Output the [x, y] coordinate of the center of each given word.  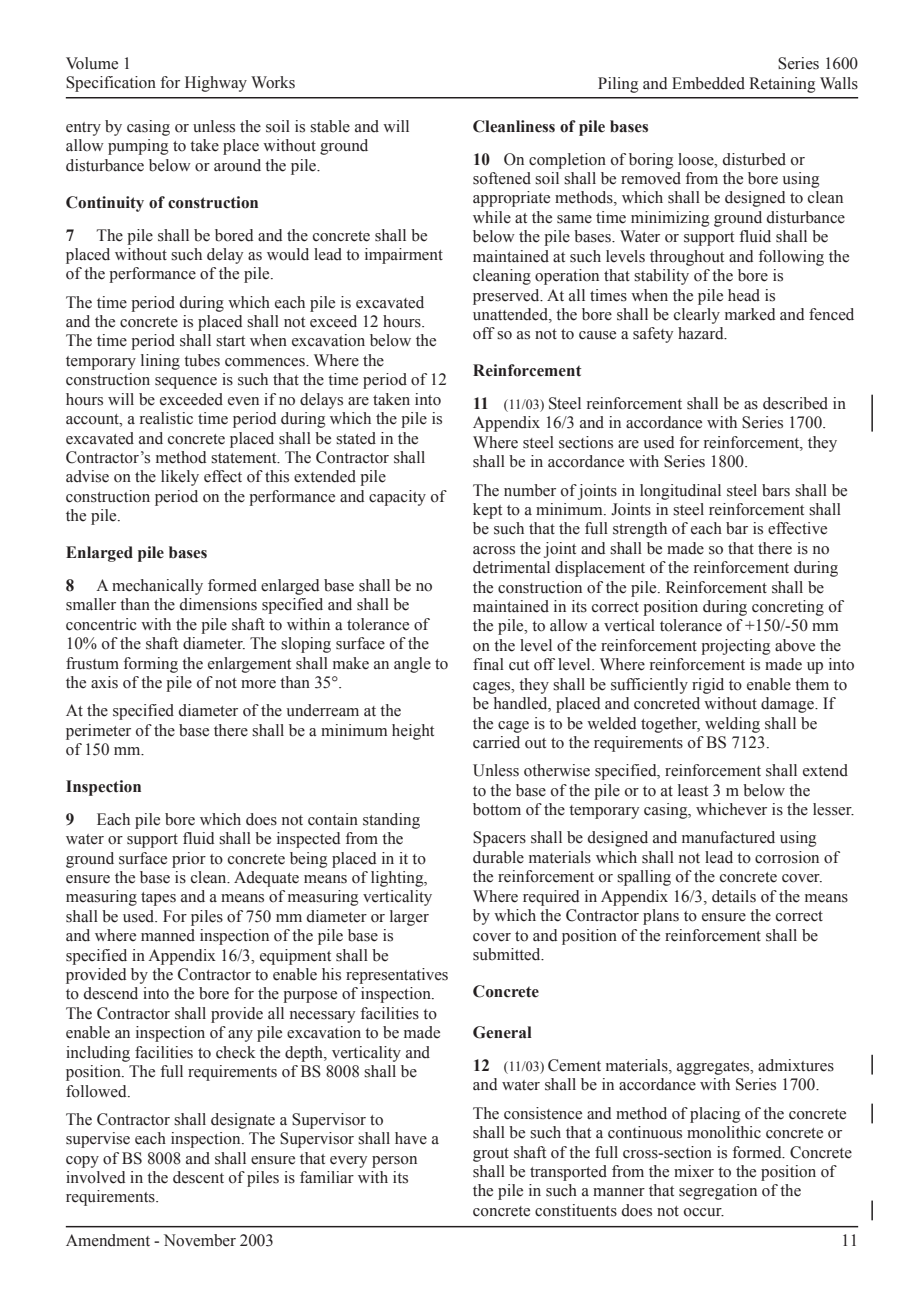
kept [487, 511]
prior [189, 860]
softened [502, 178]
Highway [216, 84]
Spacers [499, 839]
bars [776, 490]
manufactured [728, 837]
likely [180, 478]
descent [198, 1177]
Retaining [782, 85]
